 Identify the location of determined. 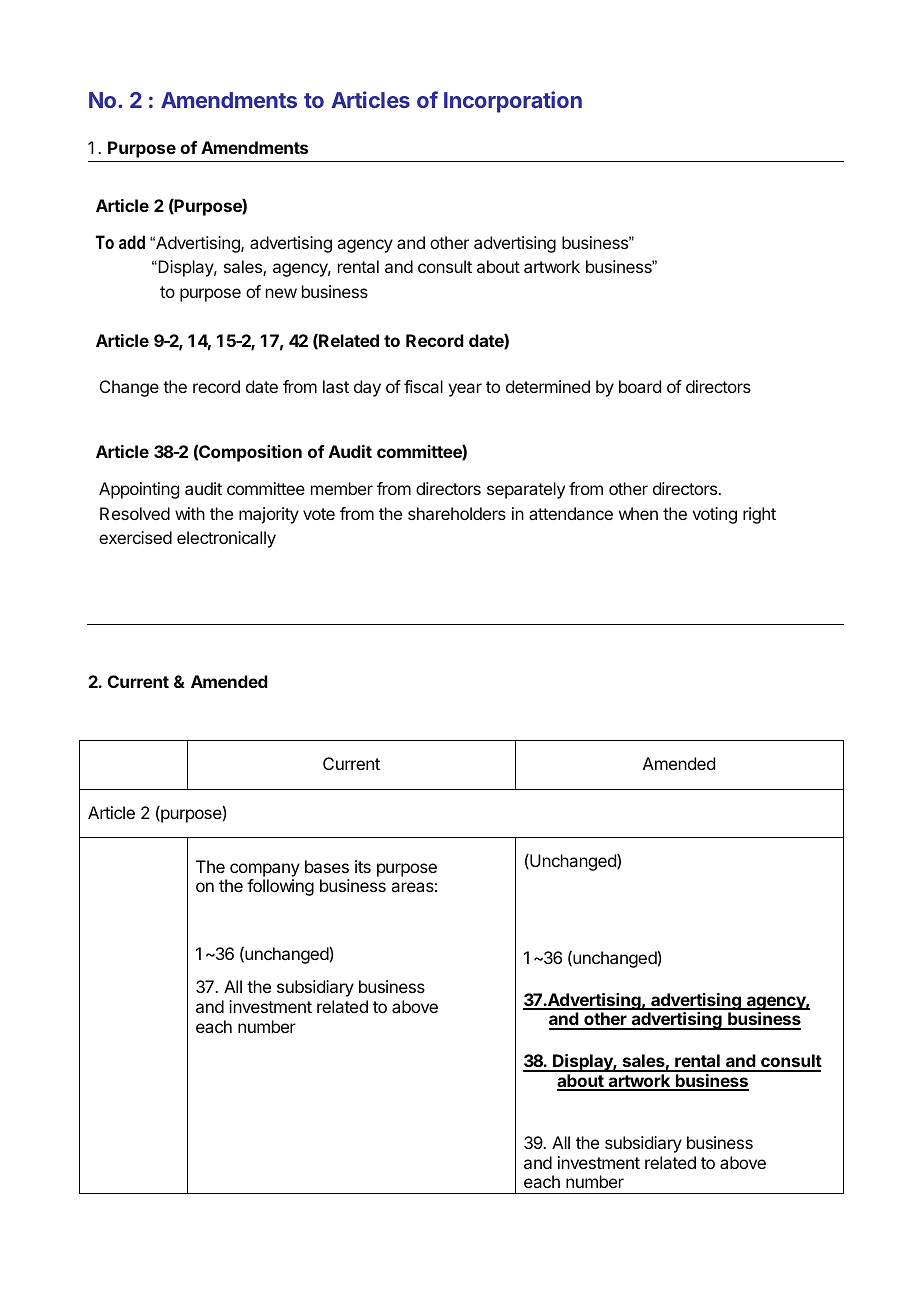
(548, 386).
